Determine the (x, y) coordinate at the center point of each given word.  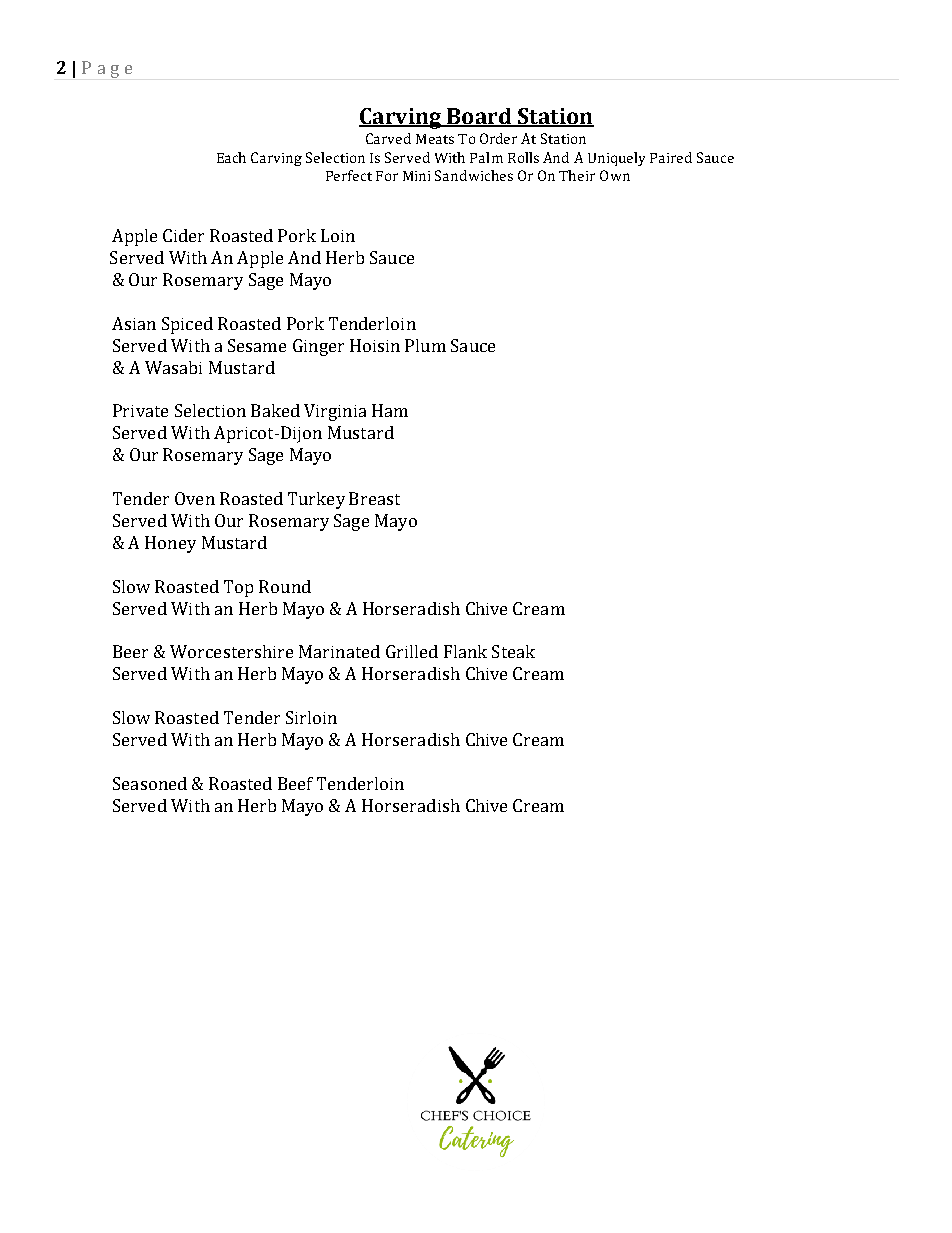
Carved (388, 138)
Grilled (412, 651)
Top (238, 588)
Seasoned (150, 783)
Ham (390, 410)
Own (615, 175)
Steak (513, 651)
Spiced (187, 325)
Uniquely (616, 159)
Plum (425, 345)
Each (231, 157)
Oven (195, 498)
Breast (374, 498)
